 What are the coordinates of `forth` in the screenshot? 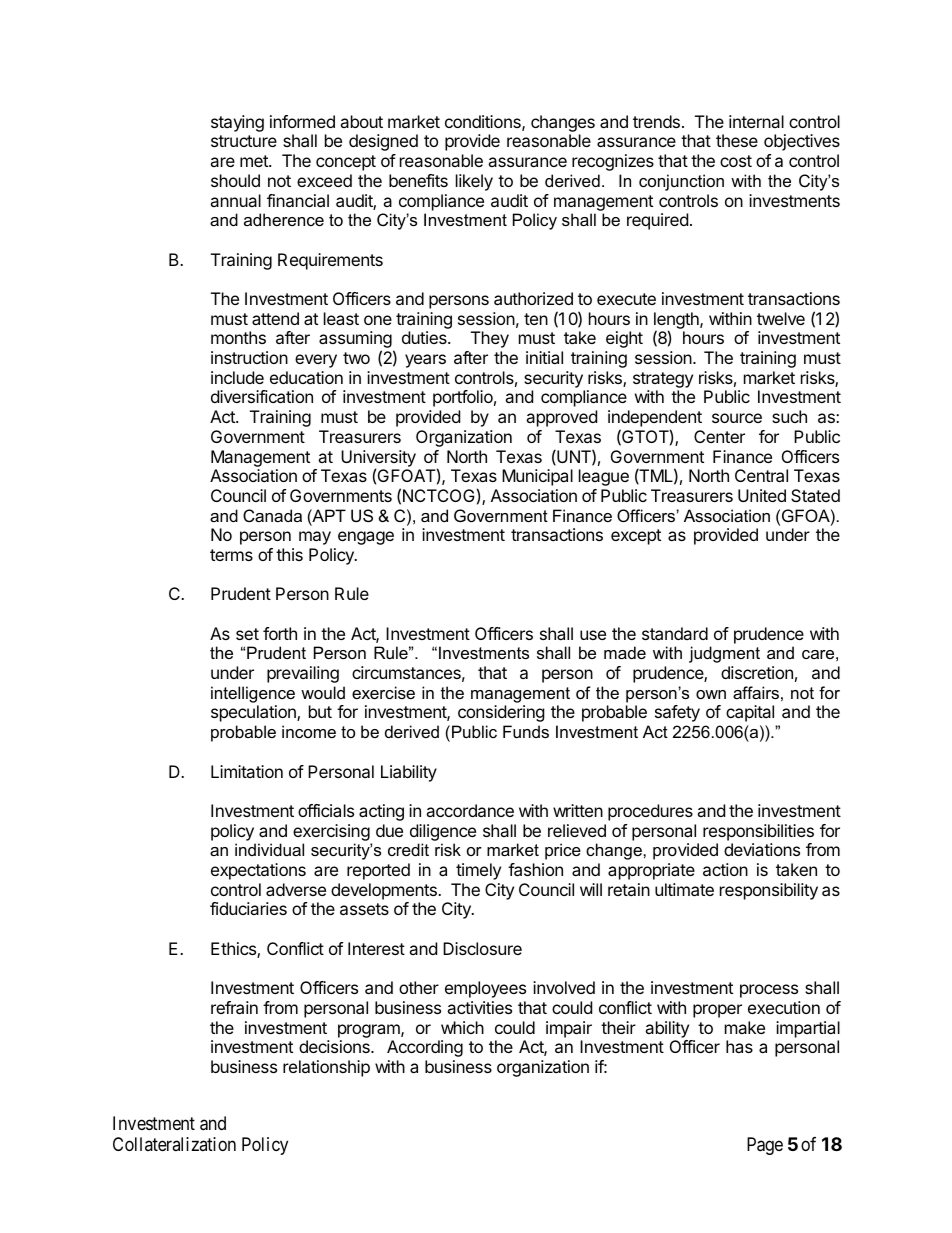 It's located at (280, 633).
